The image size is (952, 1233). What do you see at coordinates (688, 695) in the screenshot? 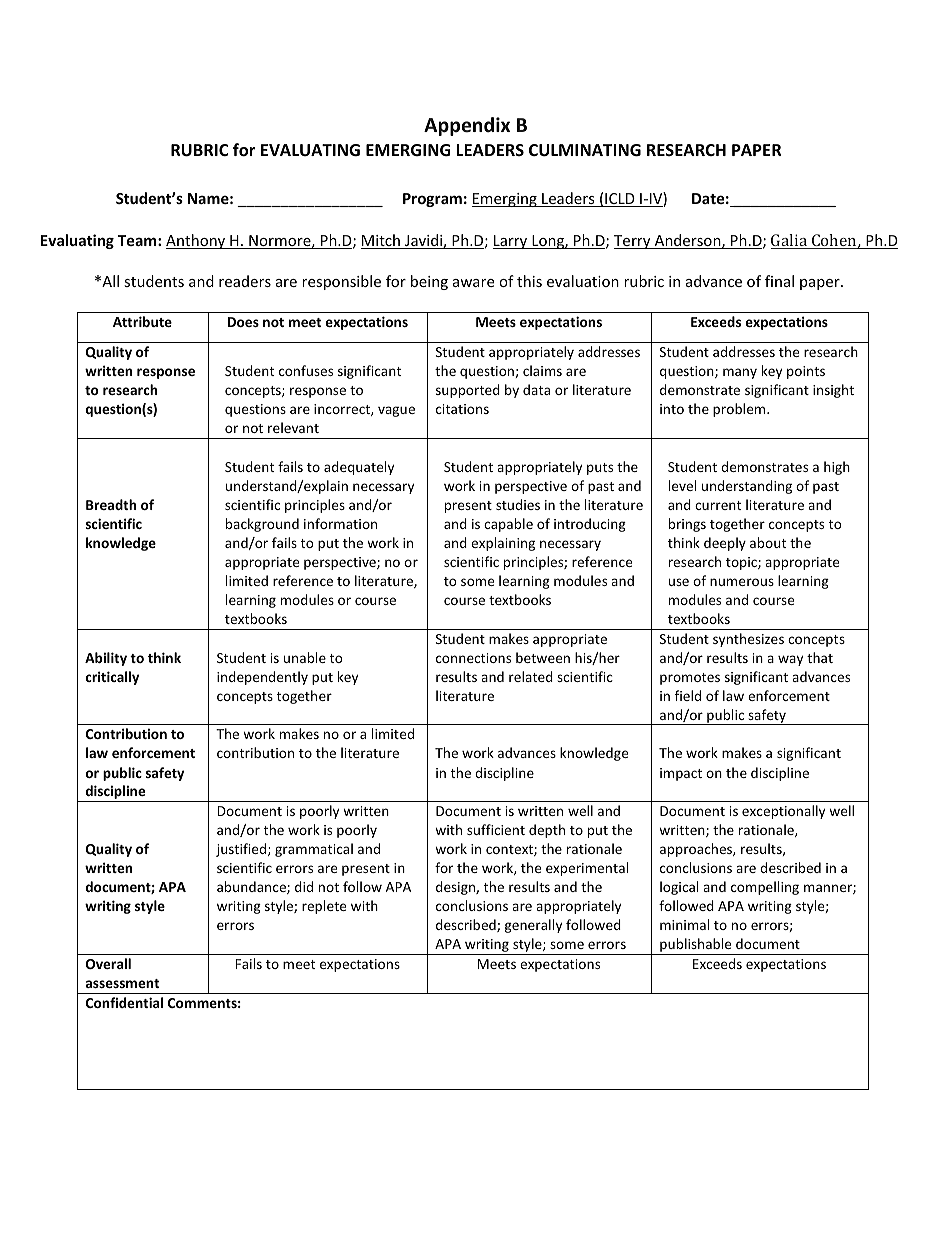
I see `field` at bounding box center [688, 695].
